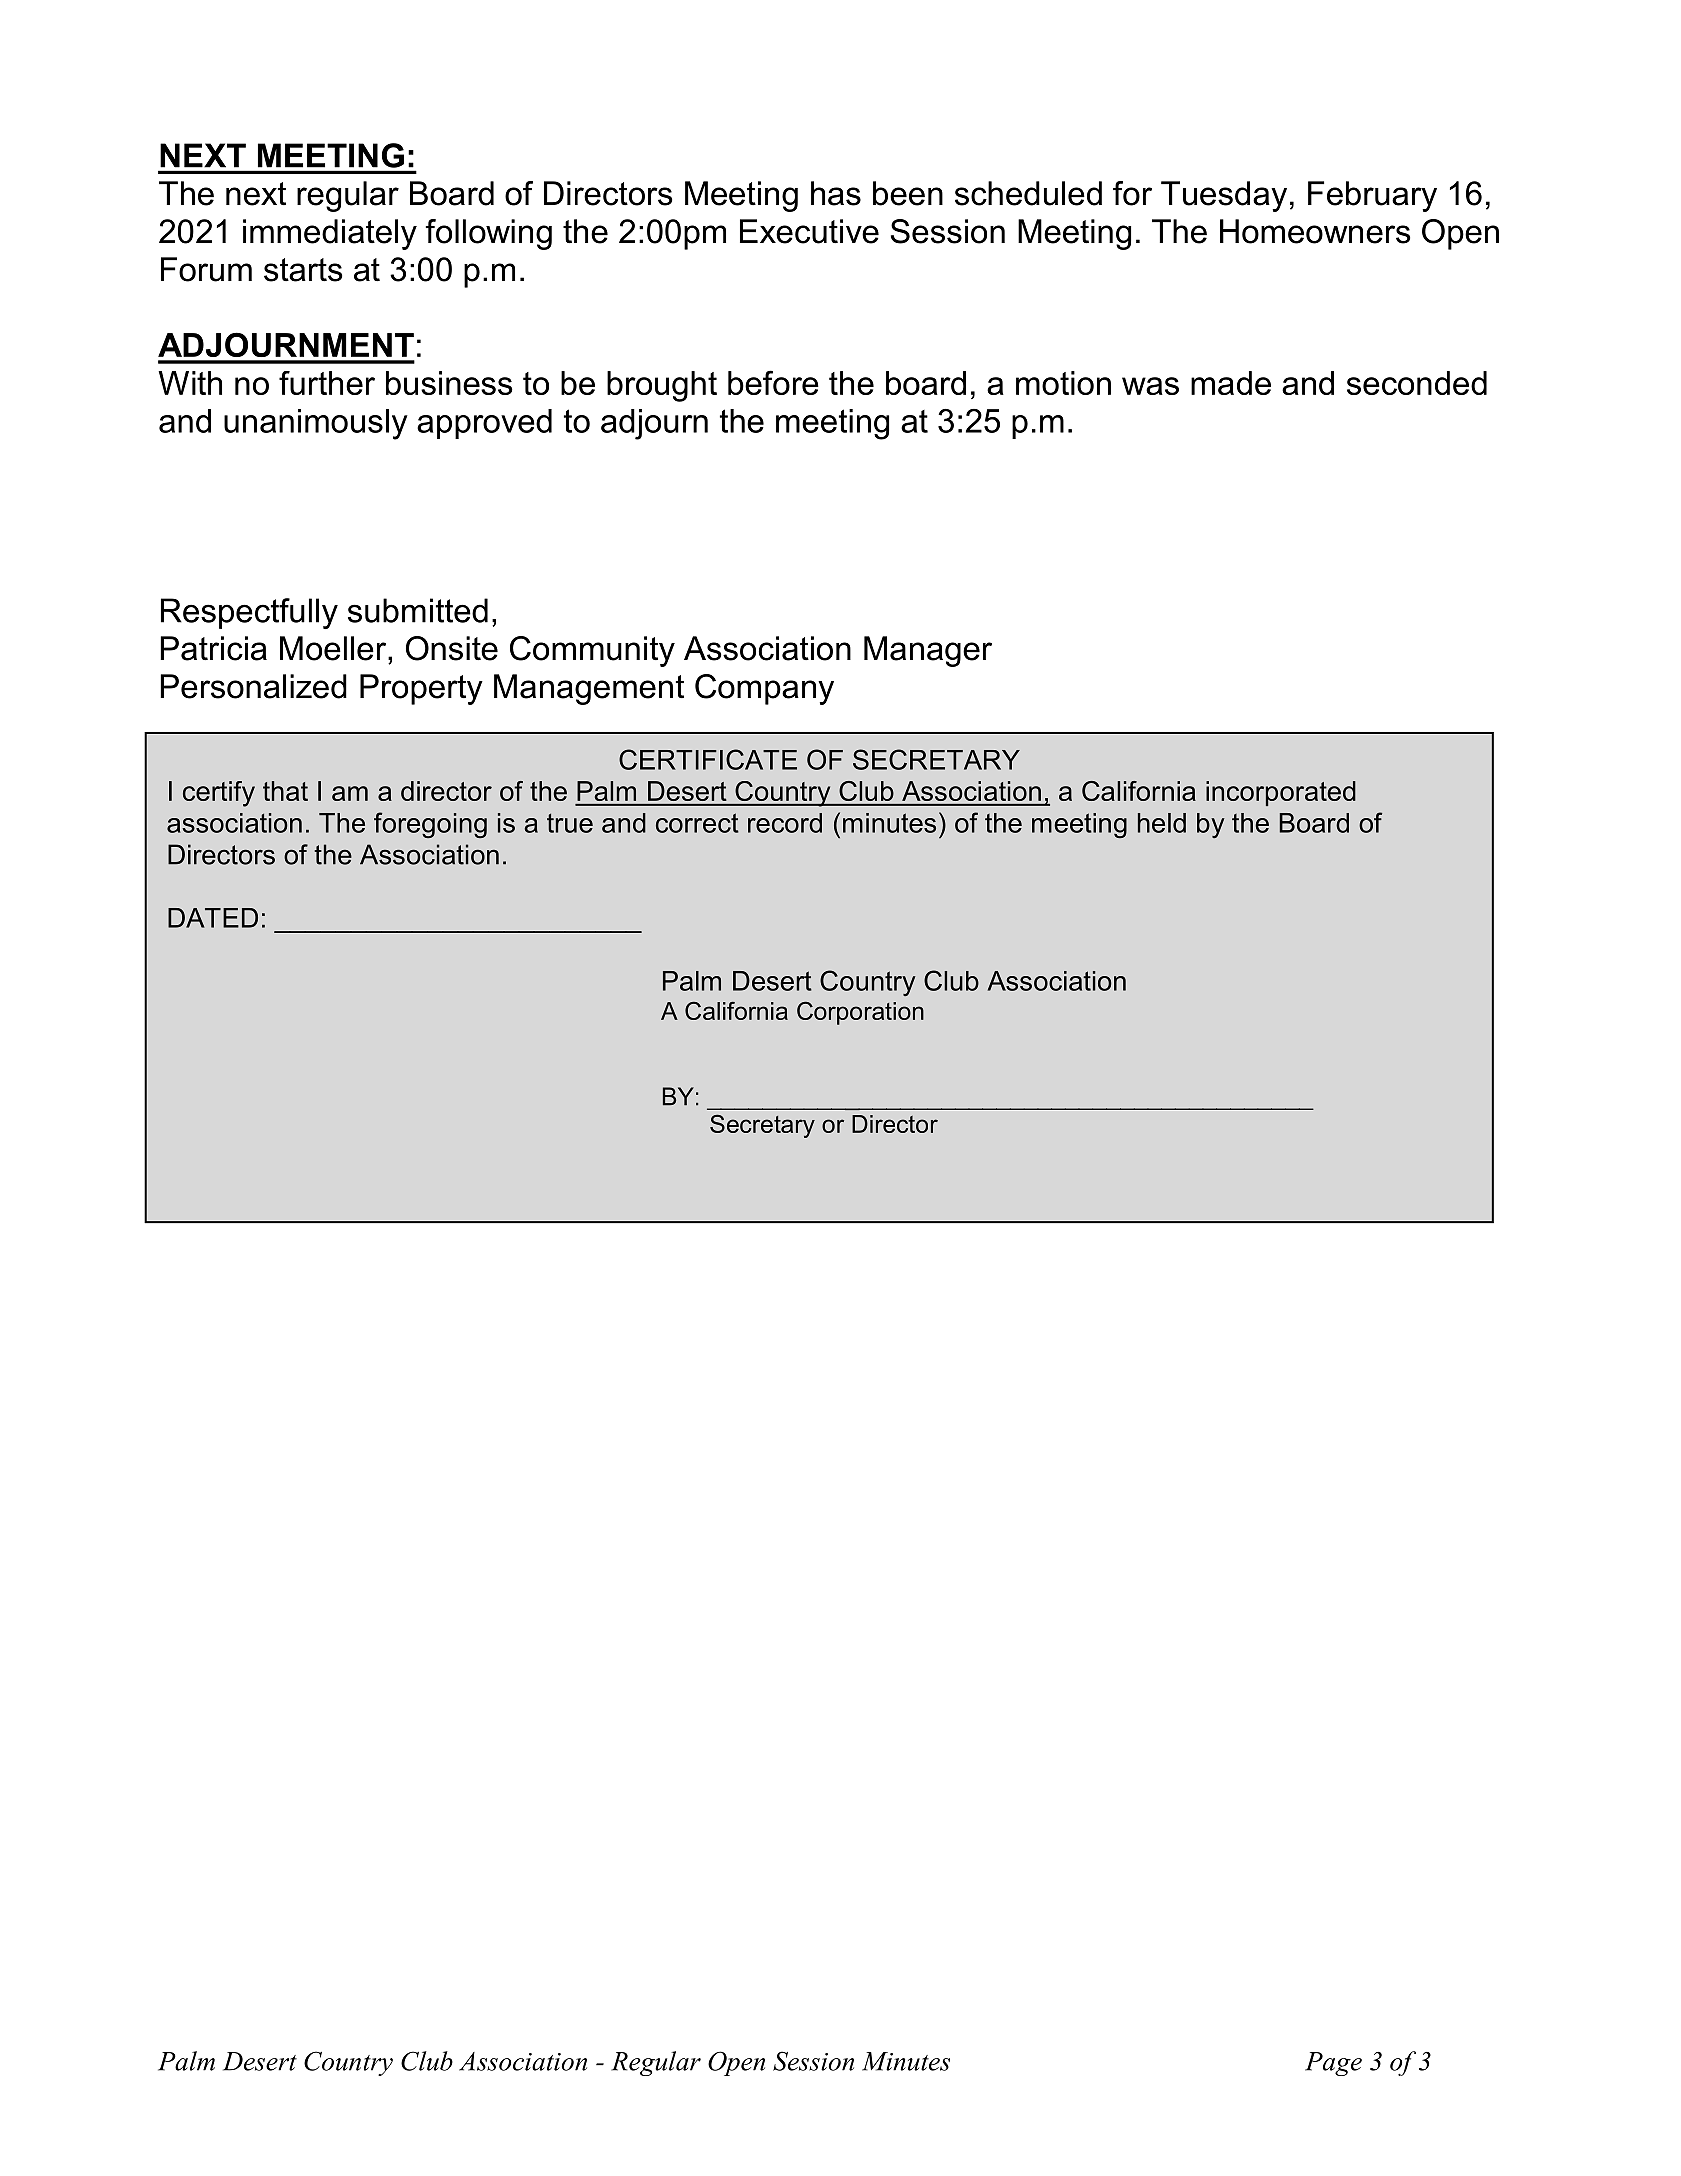  I want to click on Corporation, so click(860, 1013).
